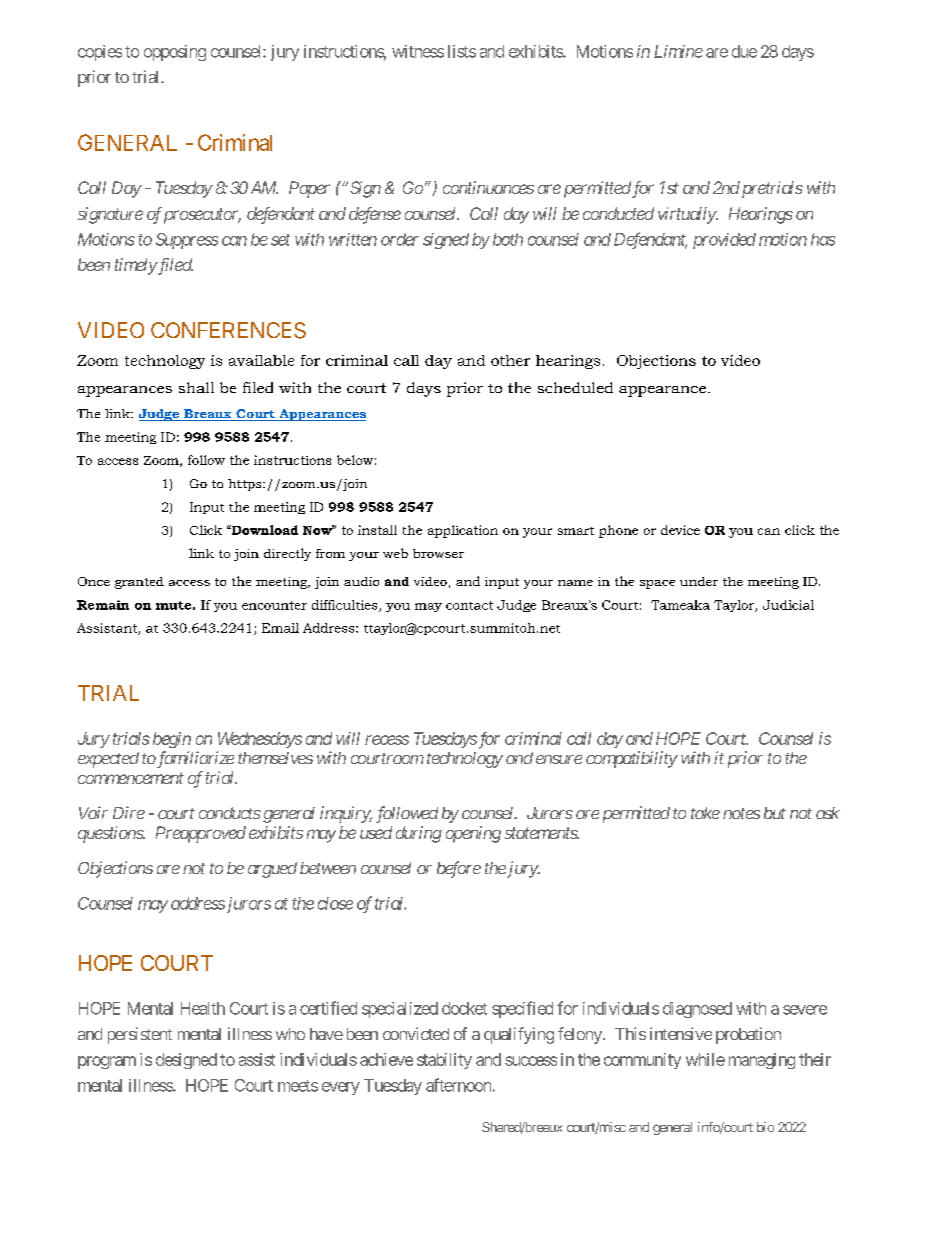 The width and height of the document is (952, 1233). I want to click on provided, so click(724, 241).
